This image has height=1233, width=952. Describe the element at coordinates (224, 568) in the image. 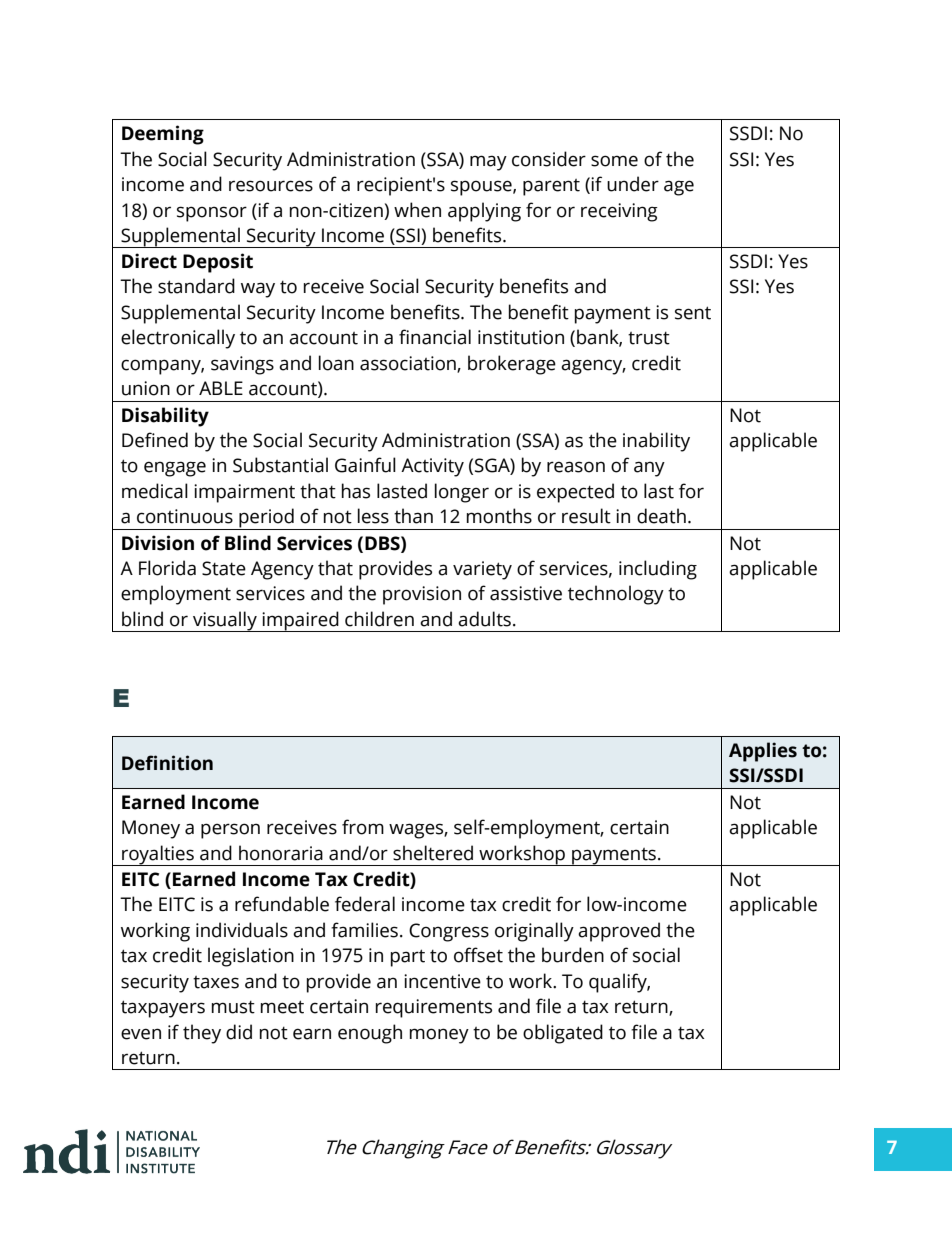

I see `State` at that location.
